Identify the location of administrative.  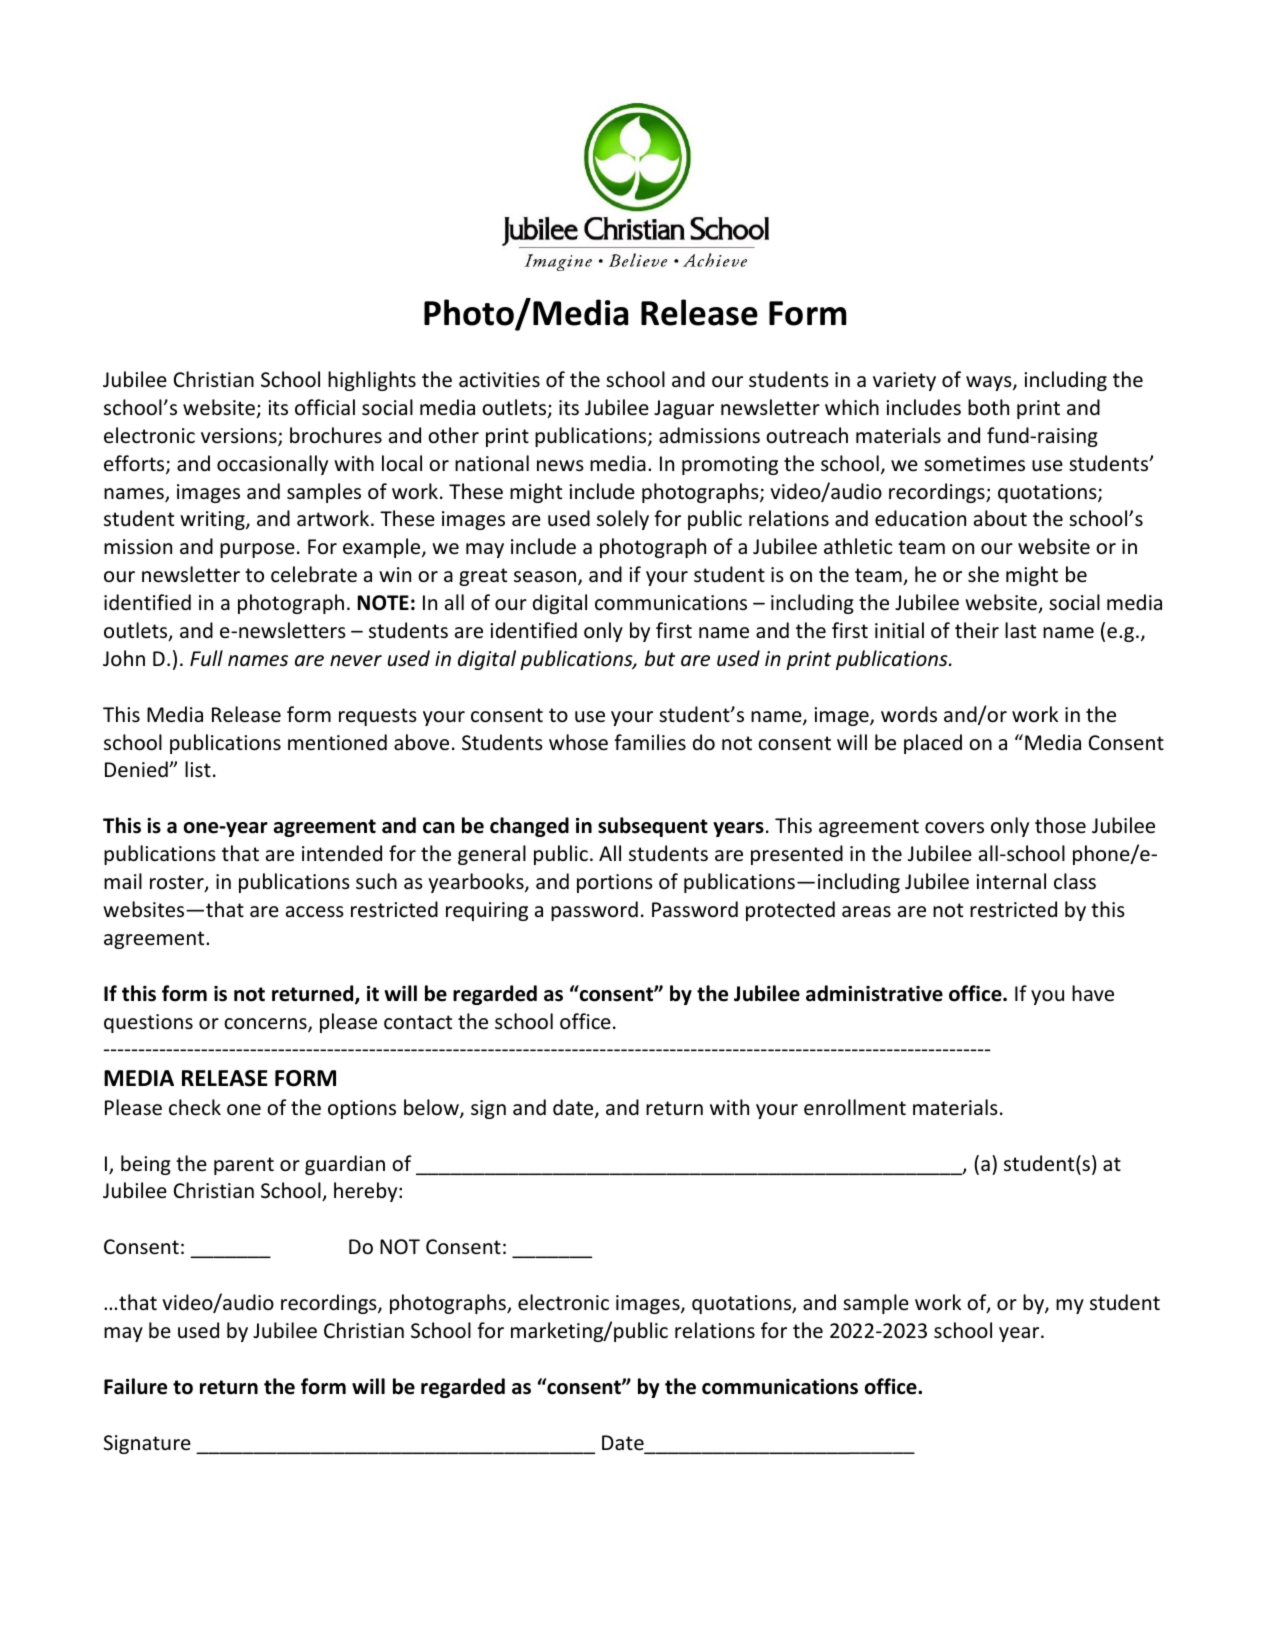
(874, 993).
